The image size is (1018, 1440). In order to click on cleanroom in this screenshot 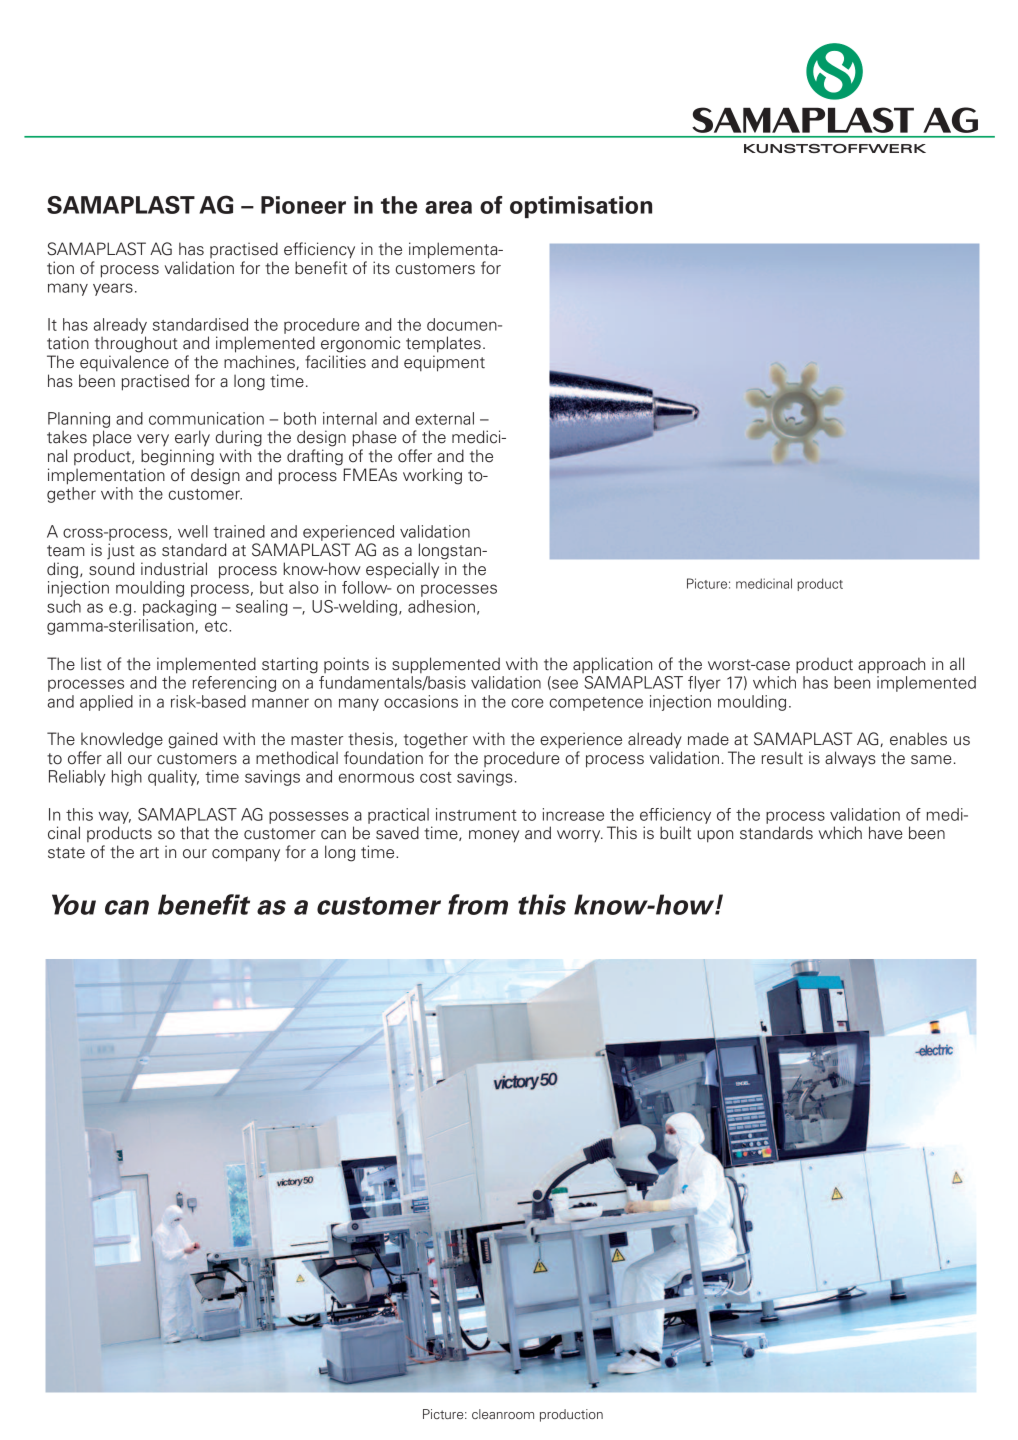, I will do `click(503, 1414)`.
